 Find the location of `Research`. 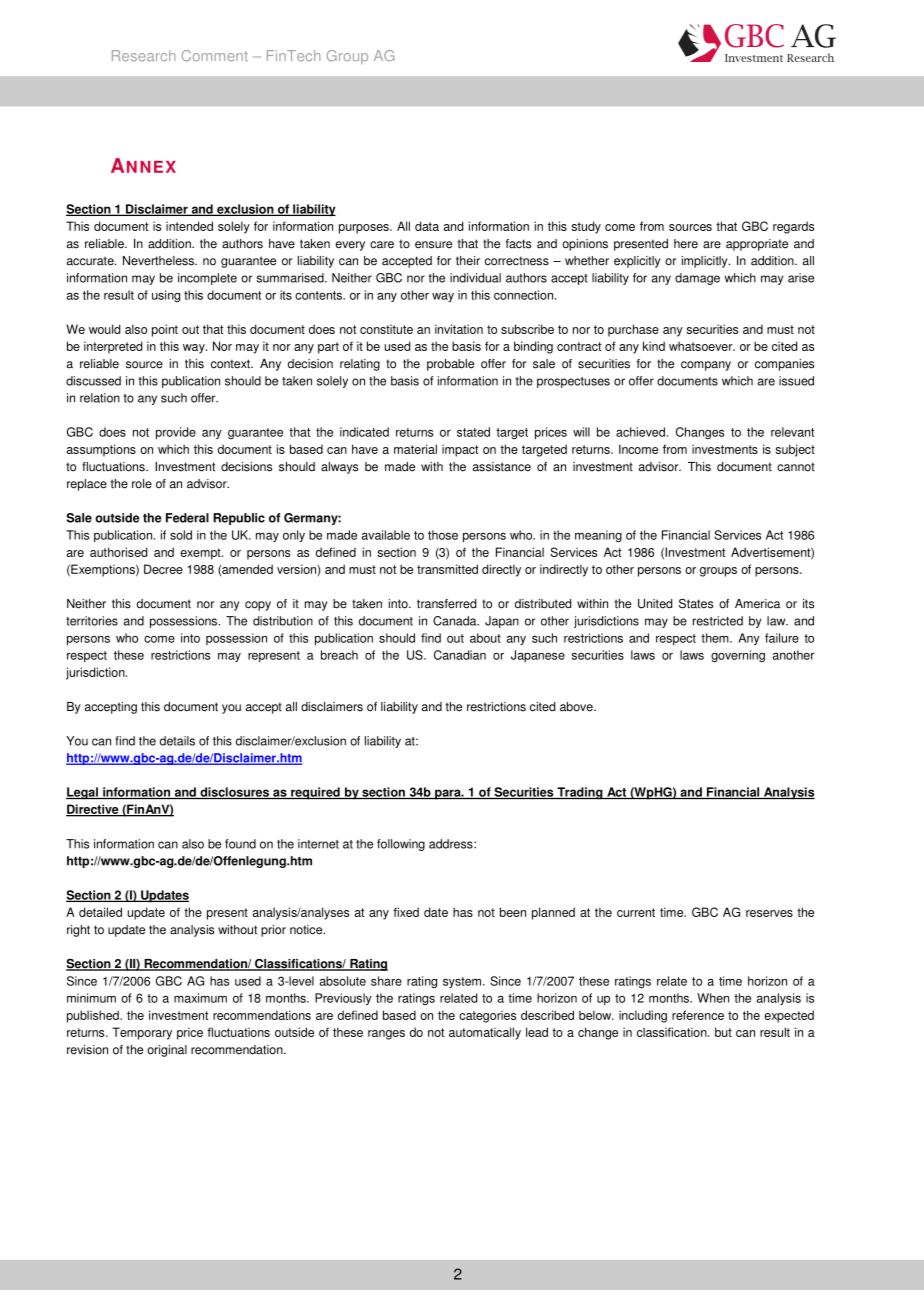

Research is located at coordinates (143, 56).
